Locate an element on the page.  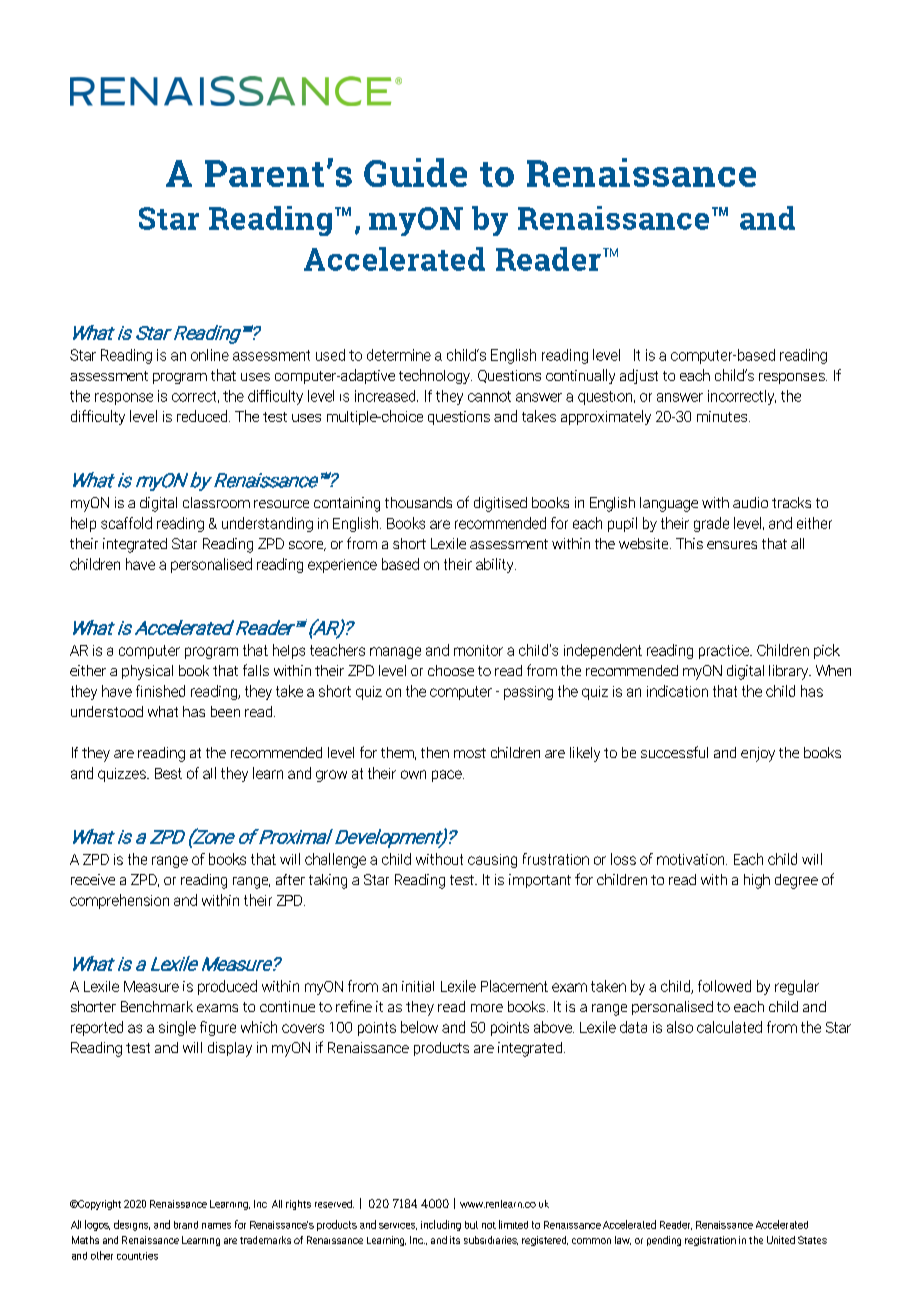
online is located at coordinates (210, 355).
